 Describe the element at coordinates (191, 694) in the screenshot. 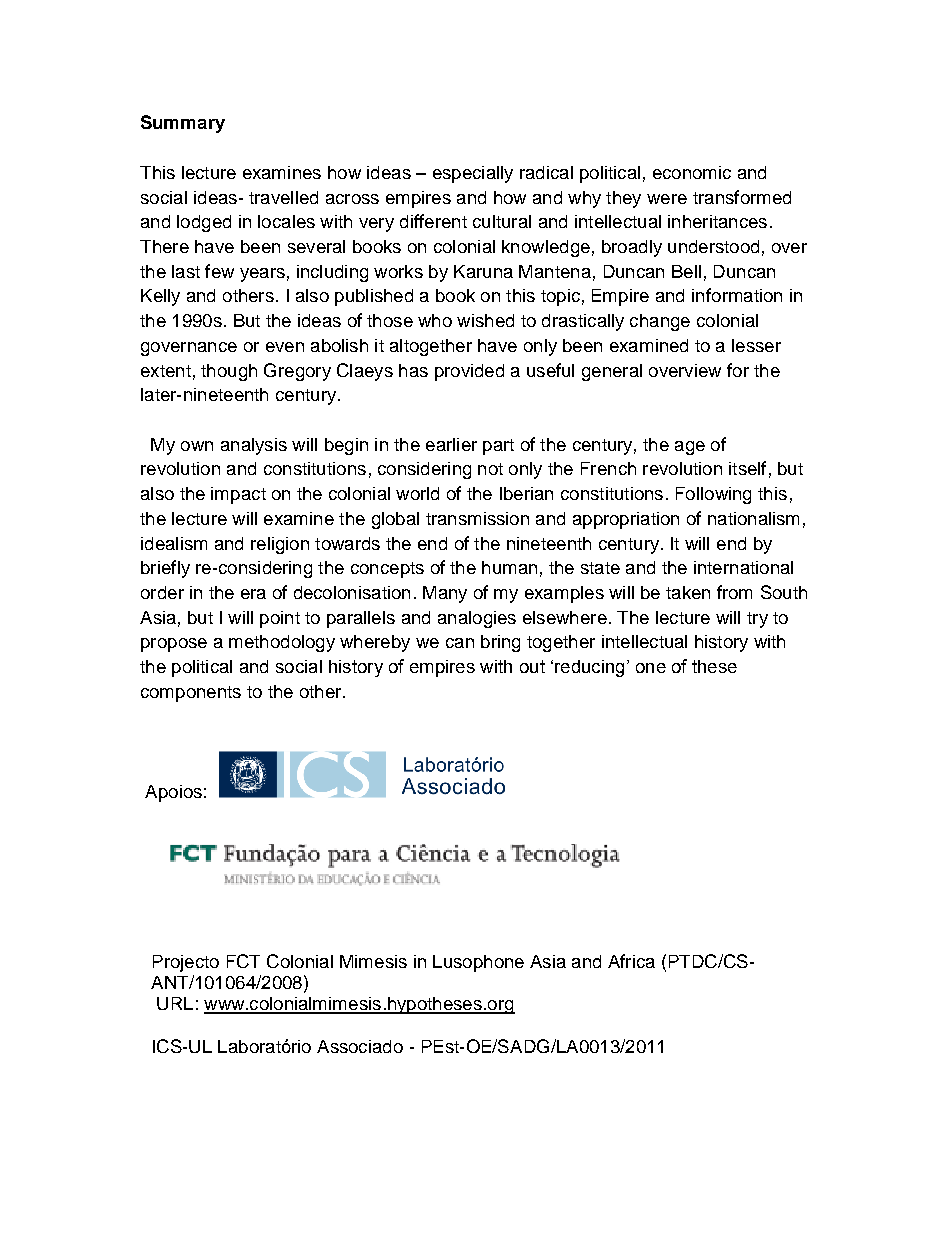

I see `components` at that location.
